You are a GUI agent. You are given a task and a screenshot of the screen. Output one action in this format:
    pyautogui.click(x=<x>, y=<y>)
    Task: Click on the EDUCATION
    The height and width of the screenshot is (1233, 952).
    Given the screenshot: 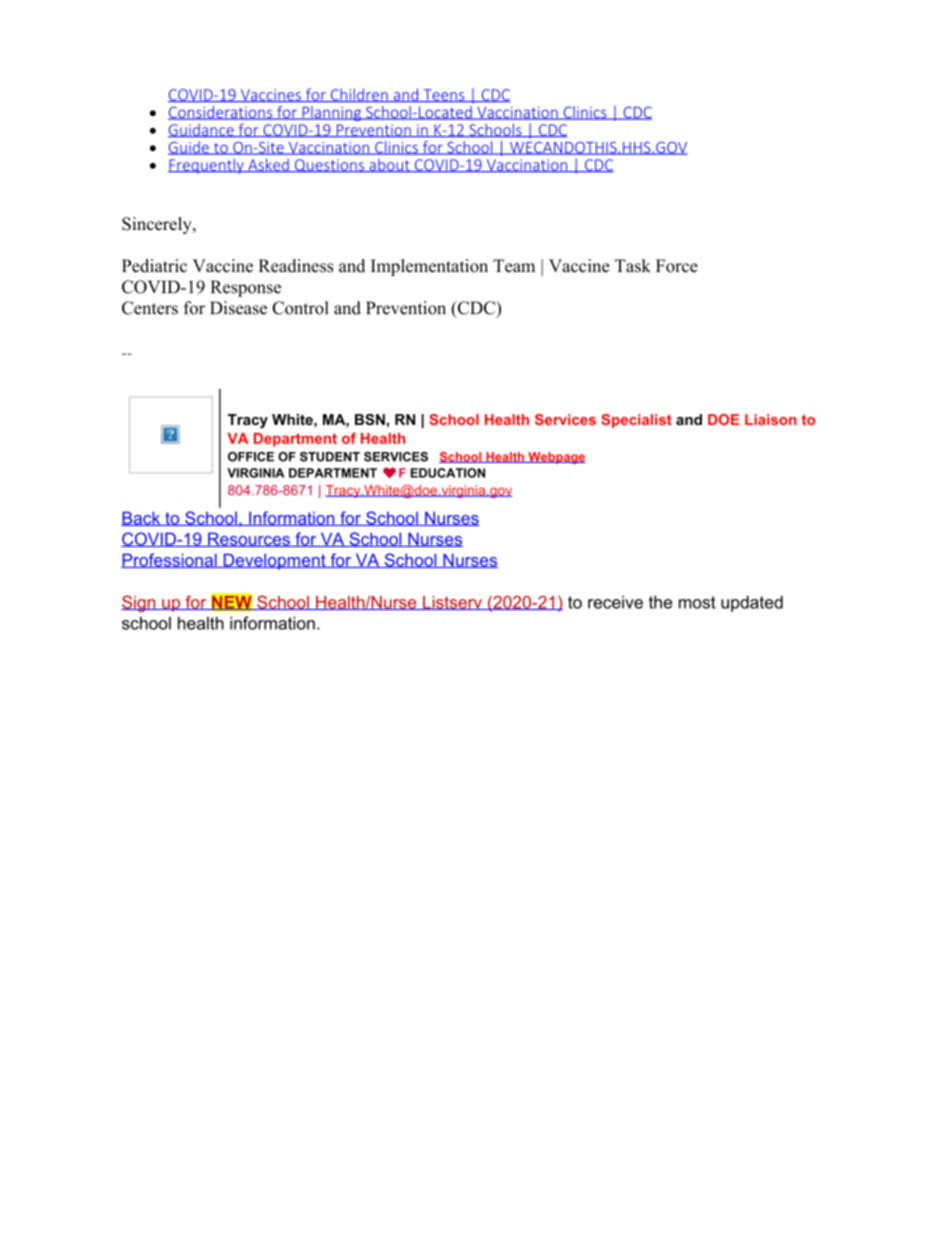 What is the action you would take?
    pyautogui.click(x=448, y=473)
